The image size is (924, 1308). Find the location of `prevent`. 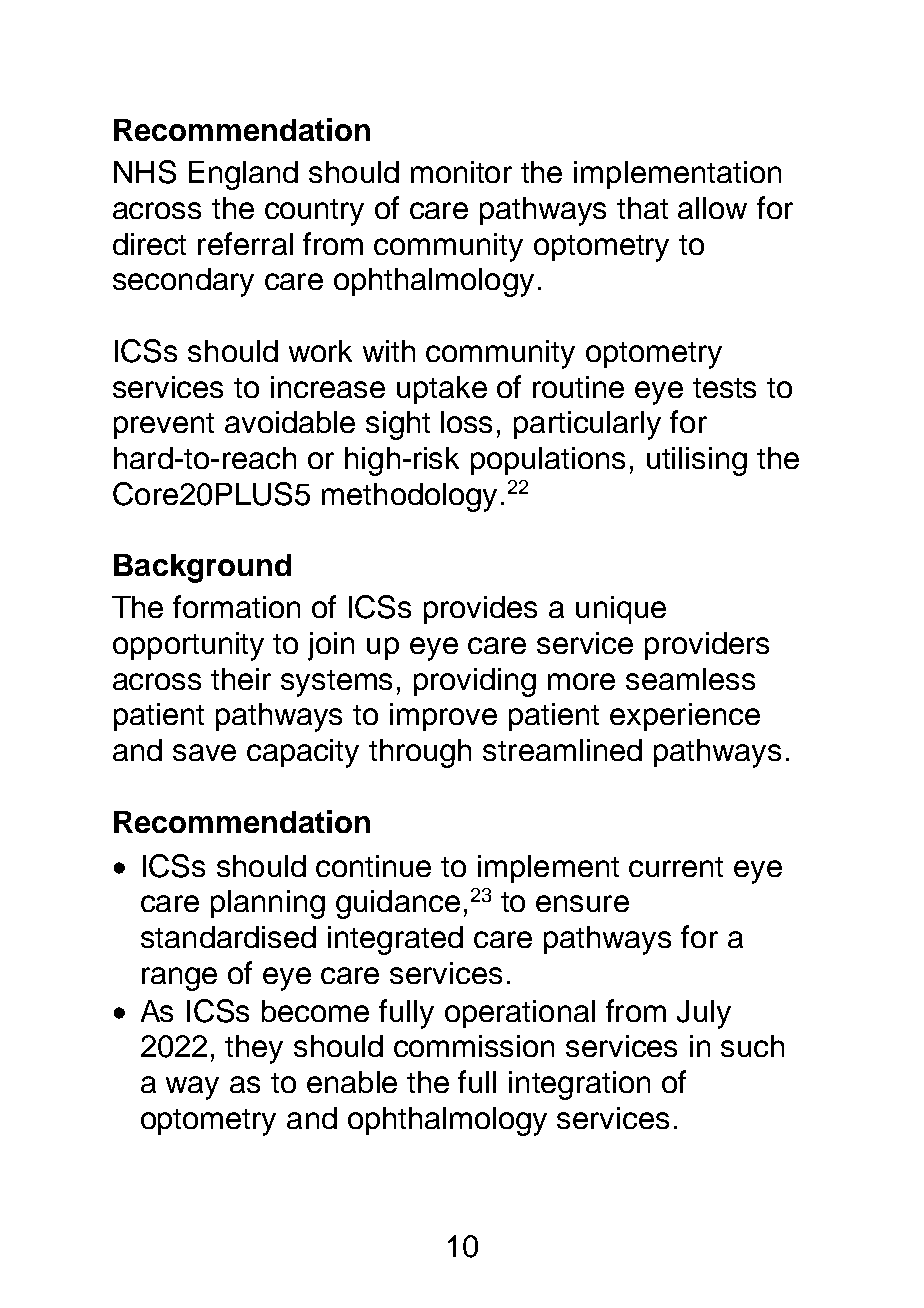

prevent is located at coordinates (164, 426).
